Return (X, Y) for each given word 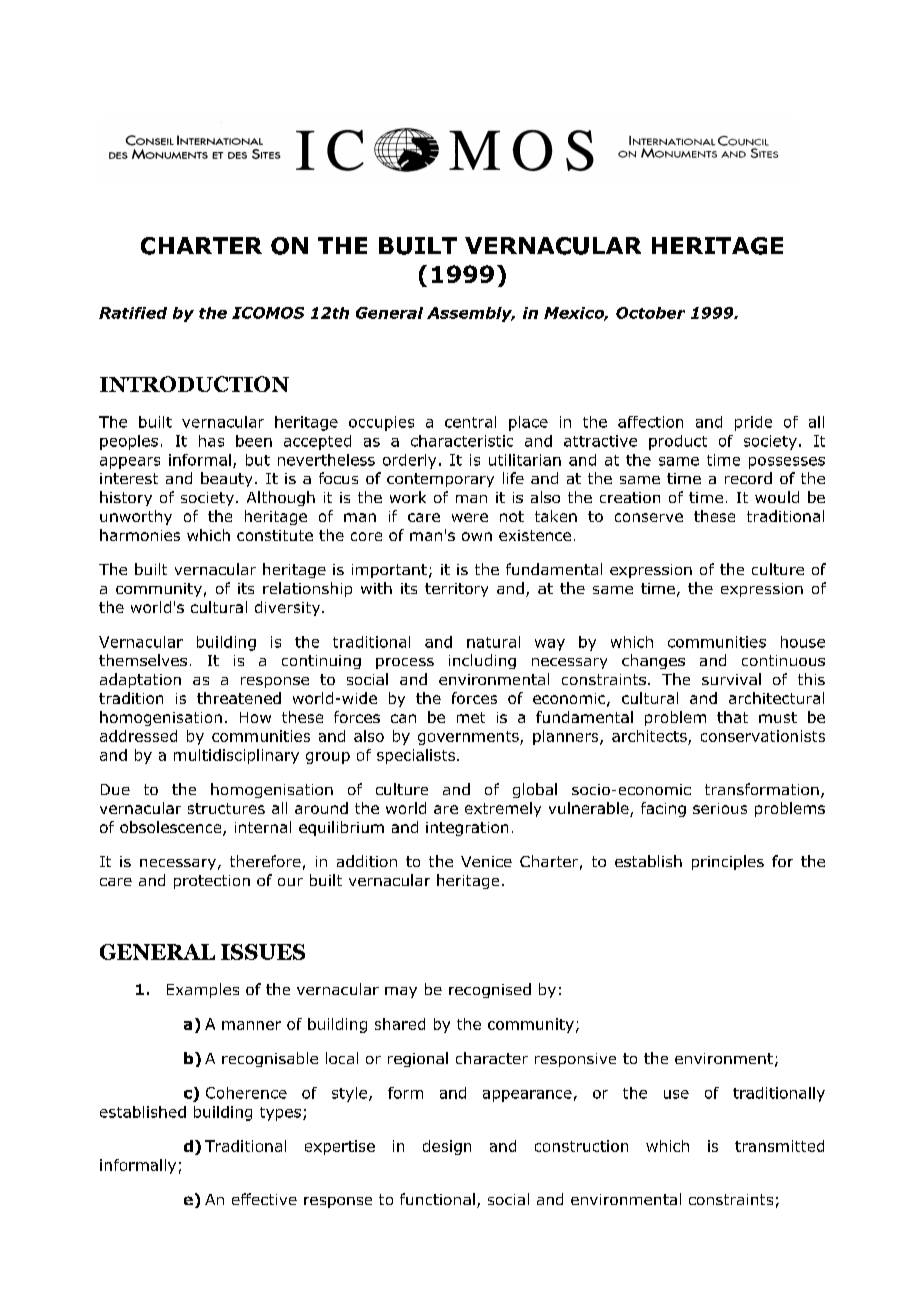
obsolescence (172, 828)
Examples (203, 990)
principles (728, 862)
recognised (490, 990)
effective (264, 1199)
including (482, 661)
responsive (575, 1060)
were (470, 517)
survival (731, 679)
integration (467, 829)
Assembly (471, 314)
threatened (239, 698)
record (748, 478)
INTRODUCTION (194, 384)
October (650, 313)
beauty (226, 479)
